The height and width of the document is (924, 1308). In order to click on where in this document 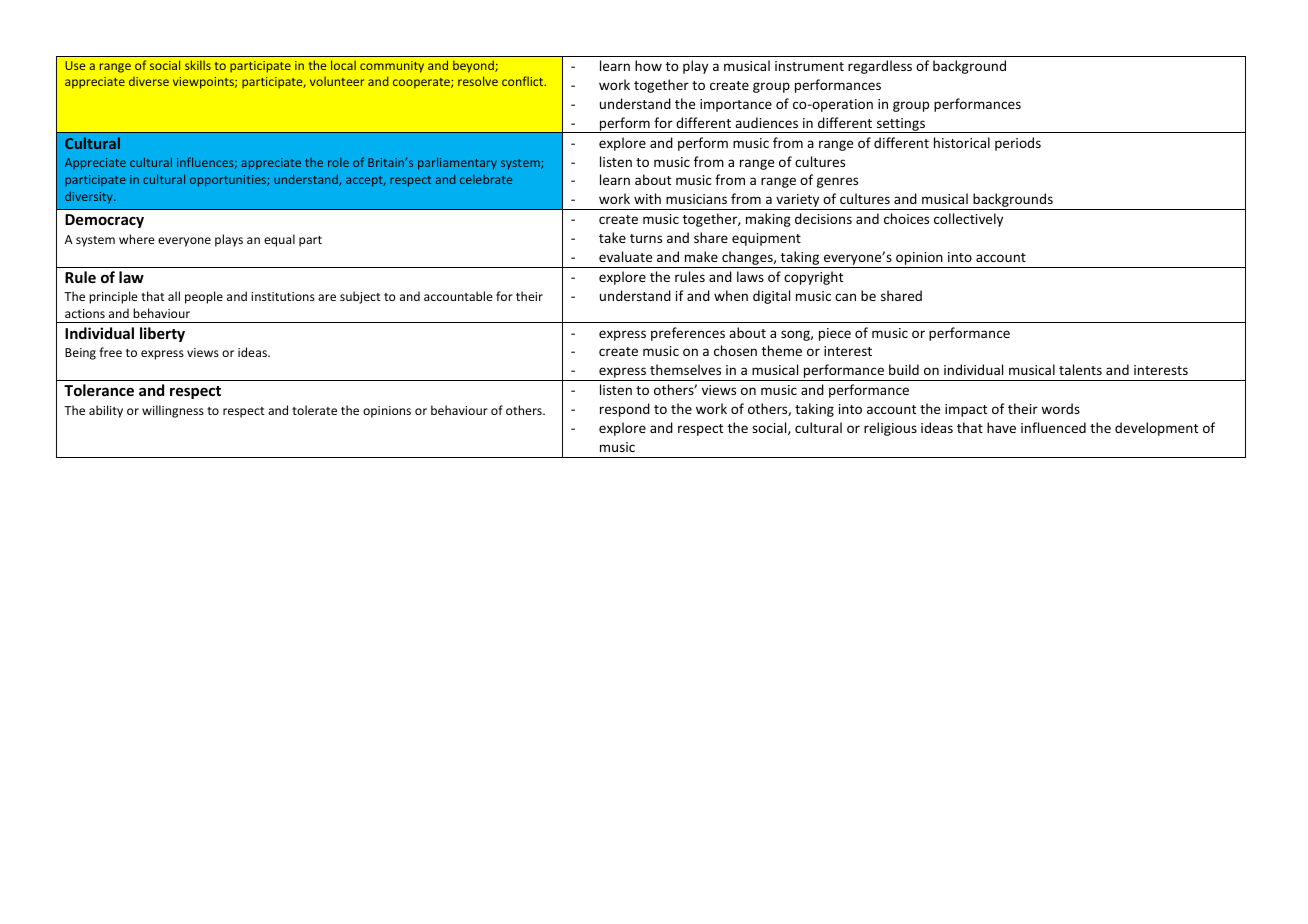, I will do `click(137, 239)`.
